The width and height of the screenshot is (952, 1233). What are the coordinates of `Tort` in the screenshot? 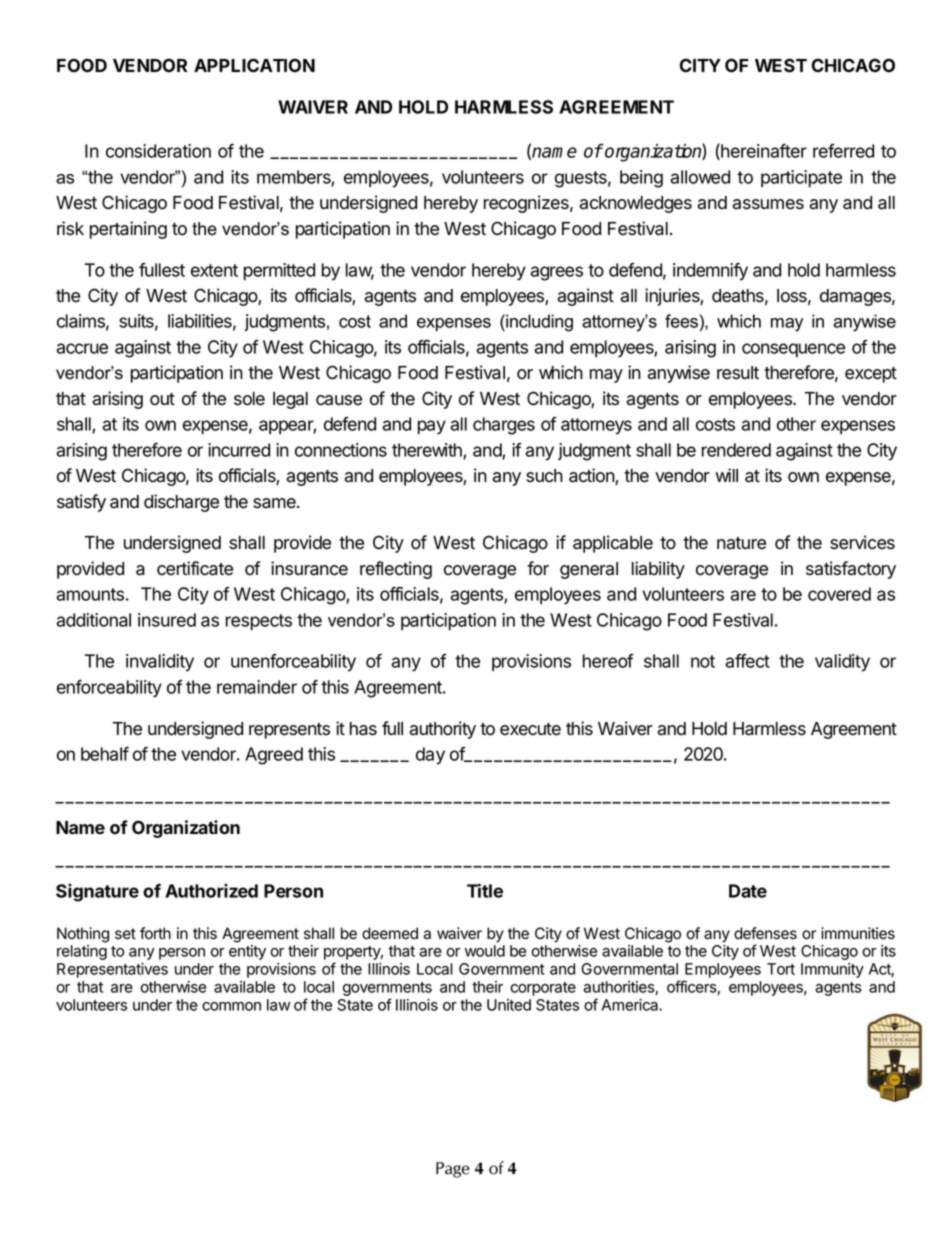 It's located at (781, 969).
